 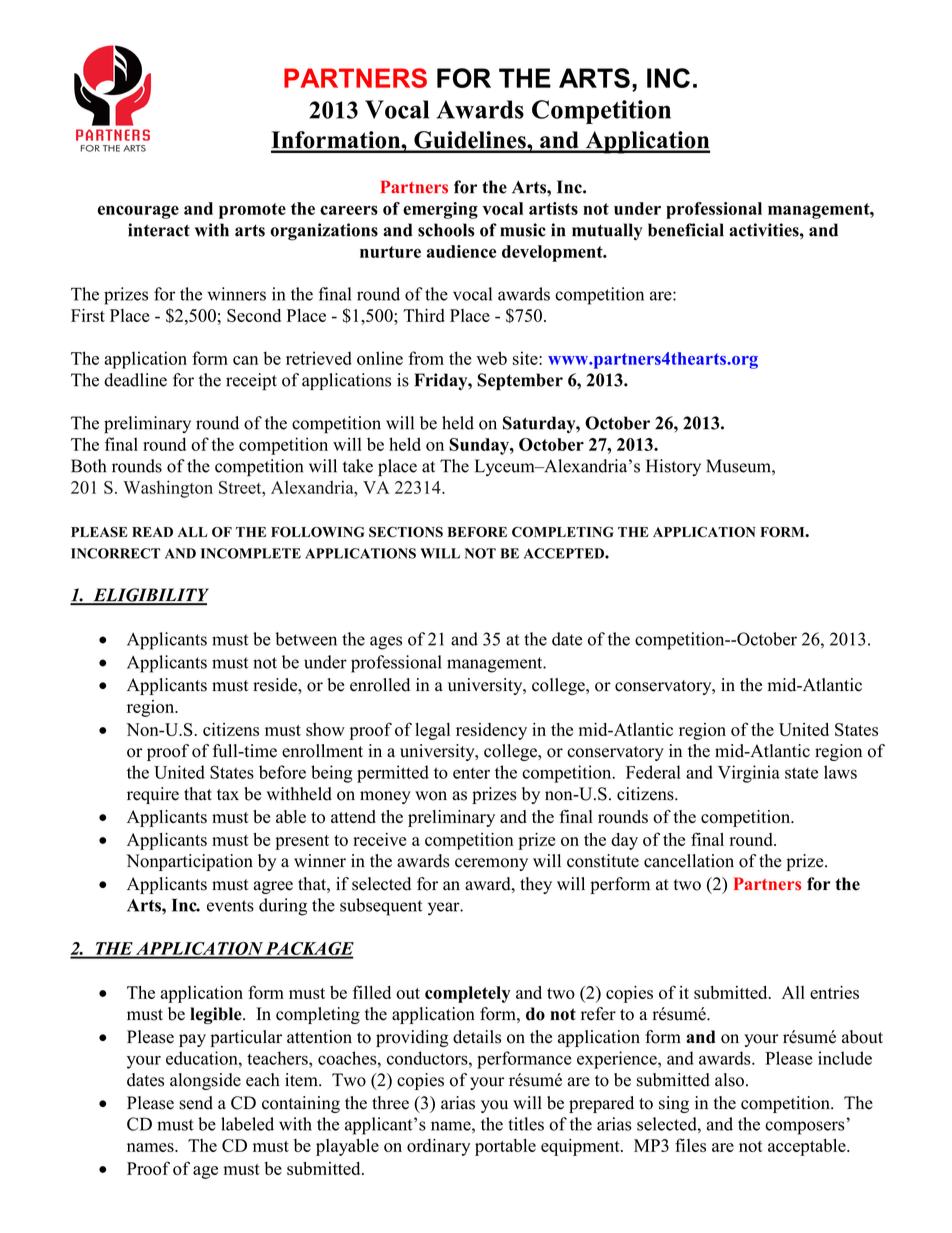 What do you see at coordinates (468, 994) in the screenshot?
I see `completely` at bounding box center [468, 994].
